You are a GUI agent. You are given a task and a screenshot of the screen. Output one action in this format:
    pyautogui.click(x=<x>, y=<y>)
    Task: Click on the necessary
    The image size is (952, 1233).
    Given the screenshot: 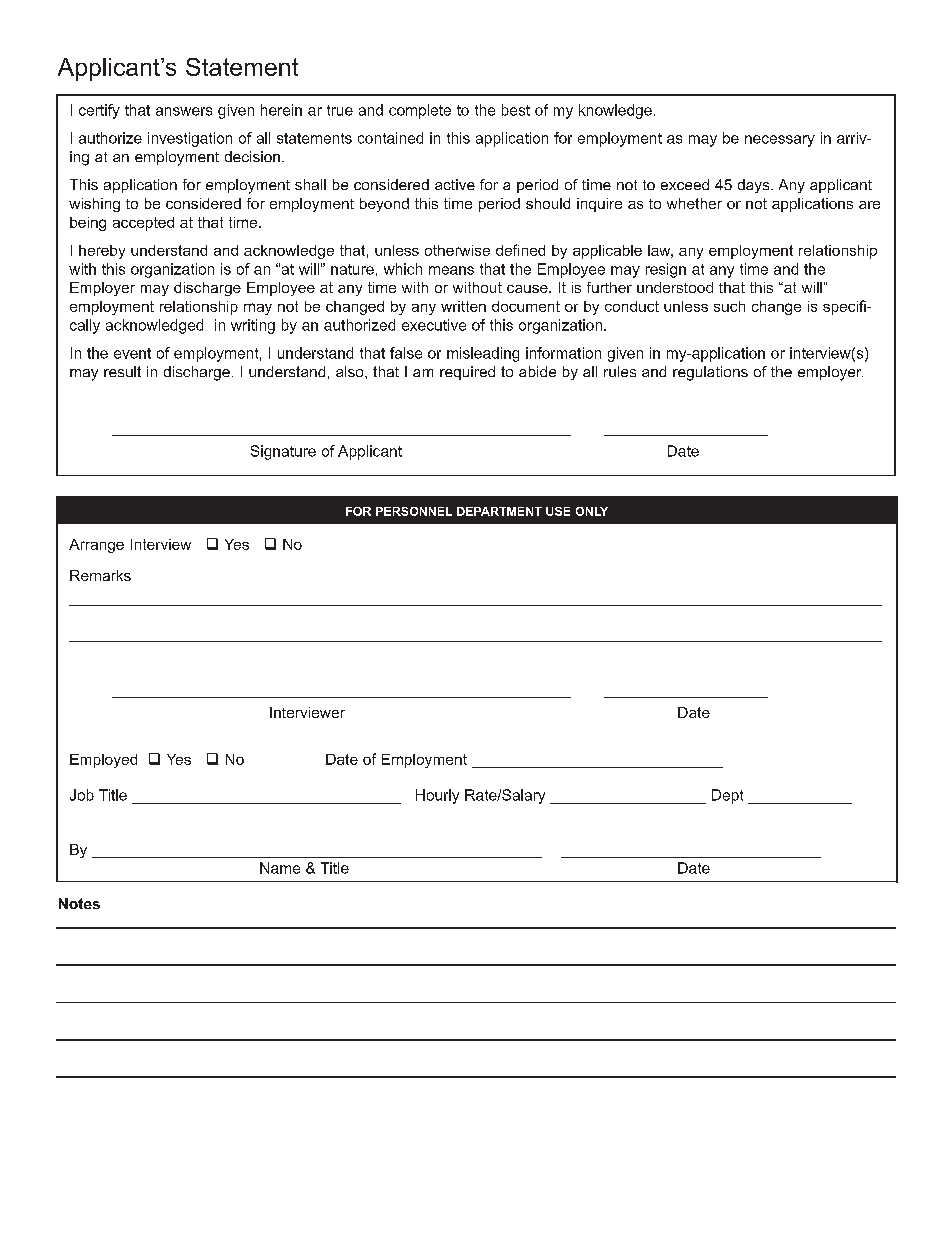 What is the action you would take?
    pyautogui.click(x=780, y=141)
